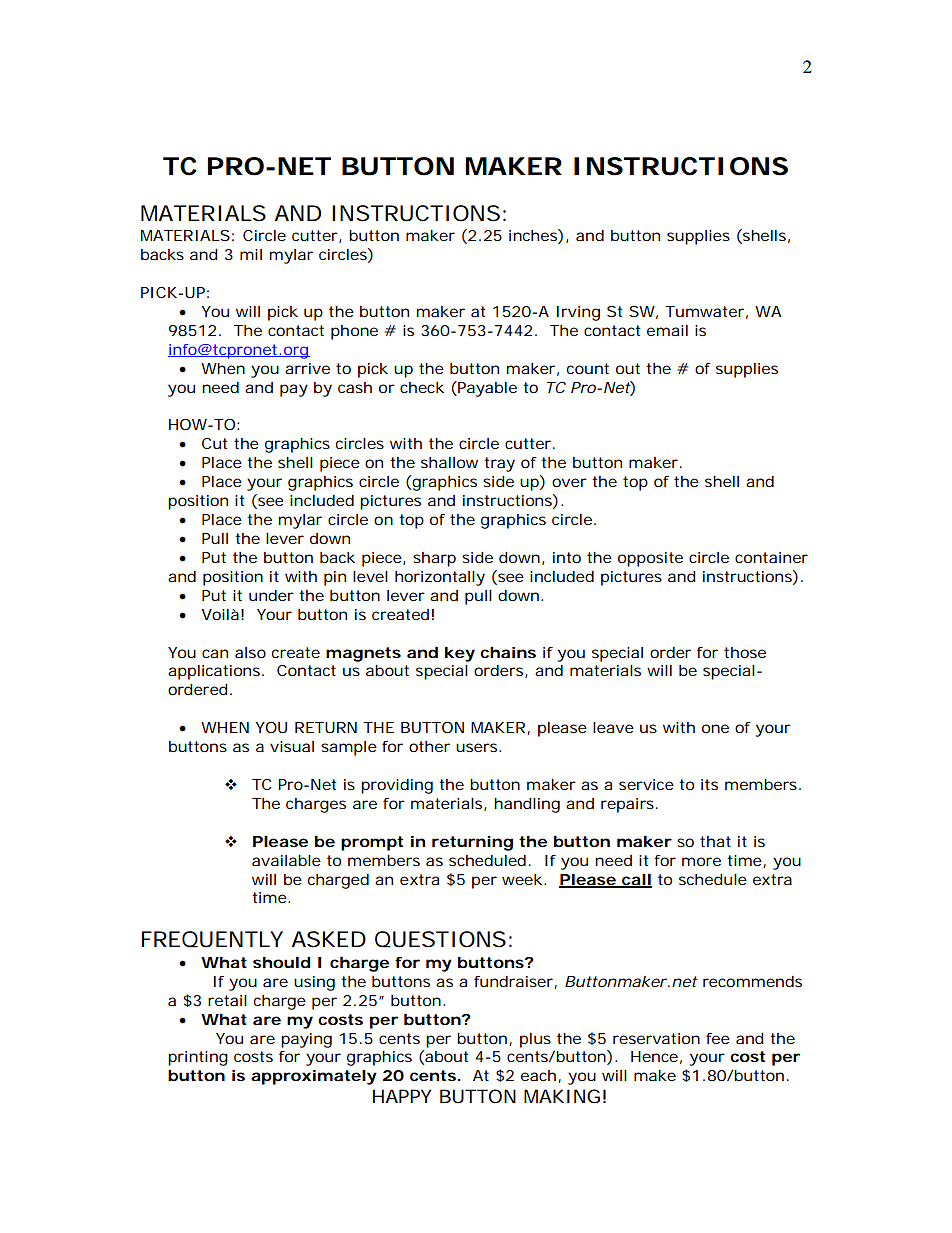  Describe the element at coordinates (460, 654) in the page. I see `key` at that location.
